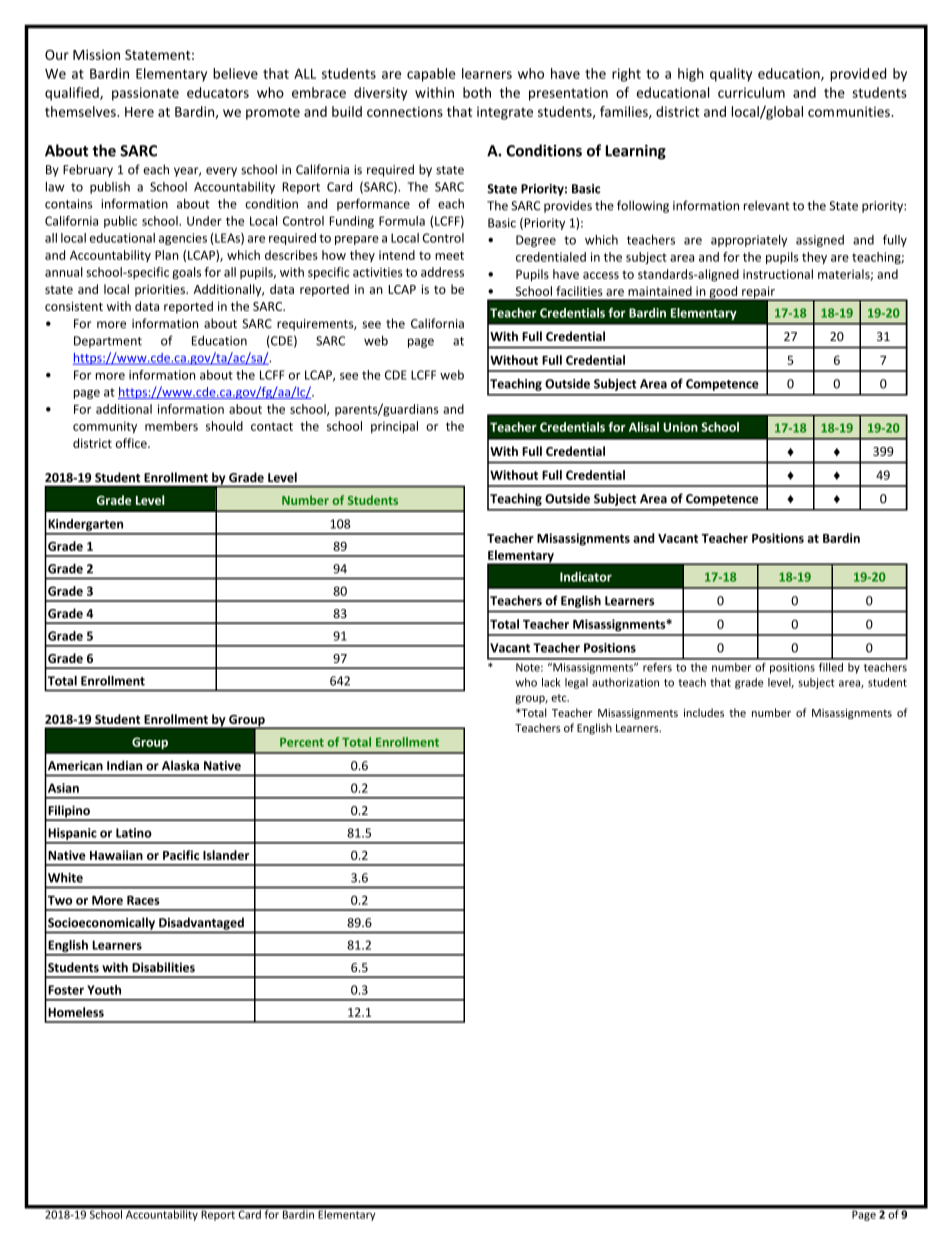  Describe the element at coordinates (680, 427) in the screenshot. I see `Union` at that location.
